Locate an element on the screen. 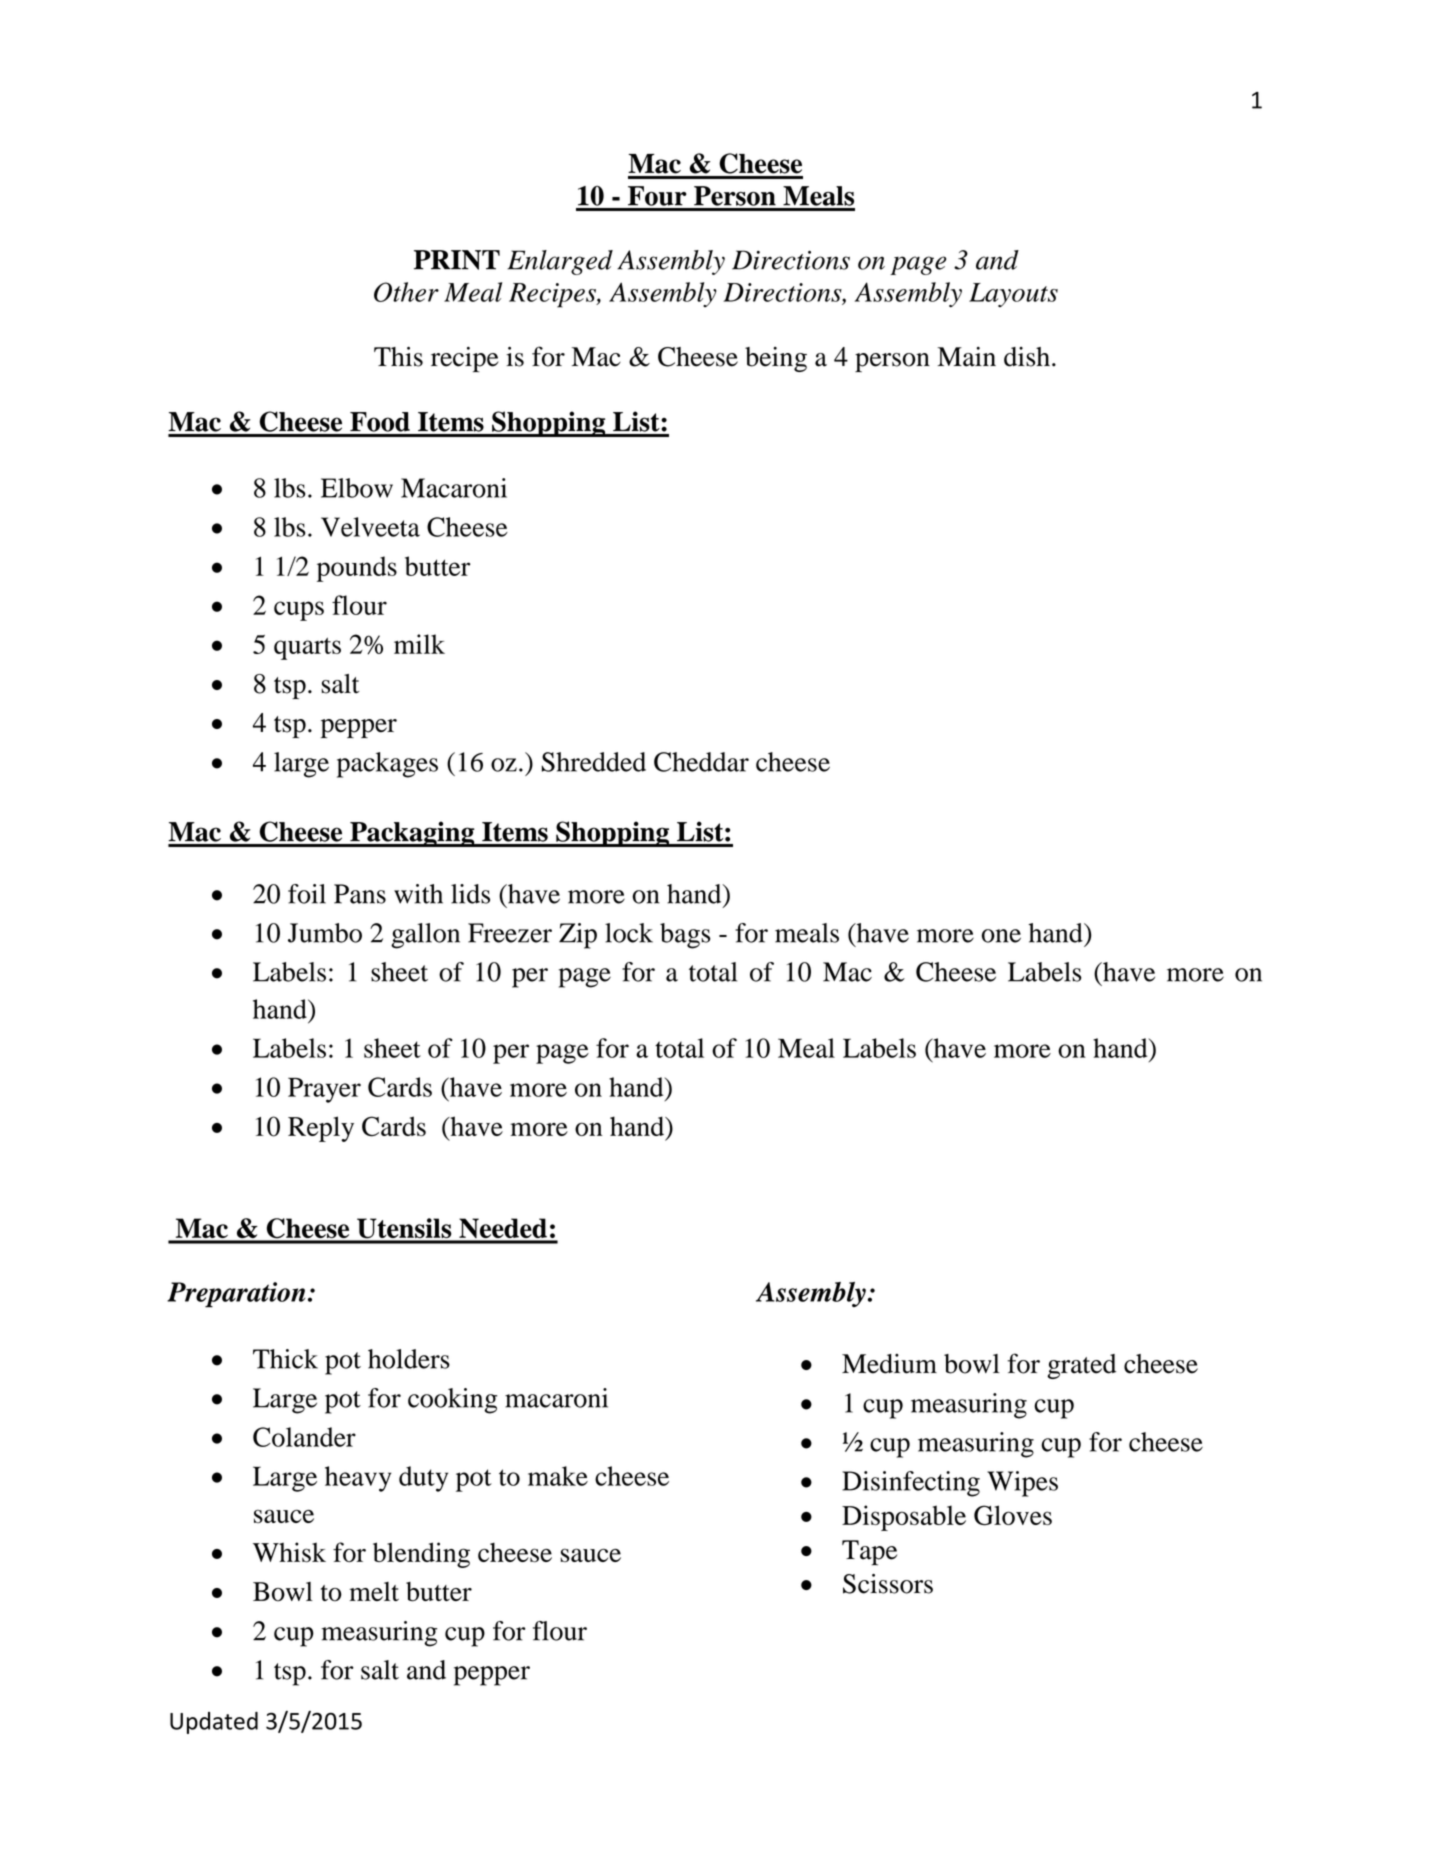  Scissors is located at coordinates (888, 1584).
